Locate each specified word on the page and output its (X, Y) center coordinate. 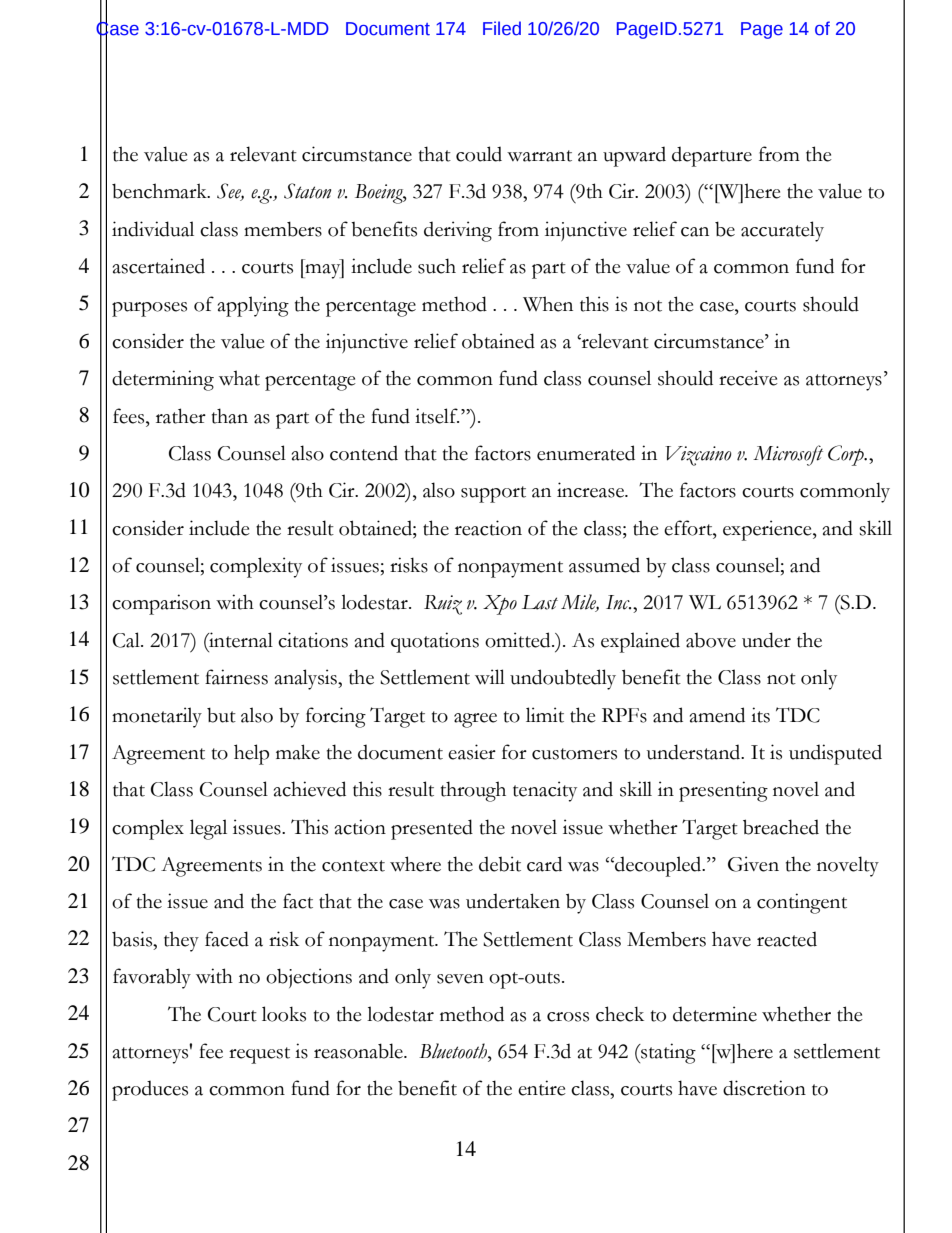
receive (748, 378)
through (473, 791)
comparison (161, 604)
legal (208, 829)
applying (253, 306)
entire (542, 1088)
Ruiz (443, 605)
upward (634, 157)
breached (781, 827)
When (548, 304)
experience (768, 530)
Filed (502, 28)
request (259, 1055)
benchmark (160, 191)
